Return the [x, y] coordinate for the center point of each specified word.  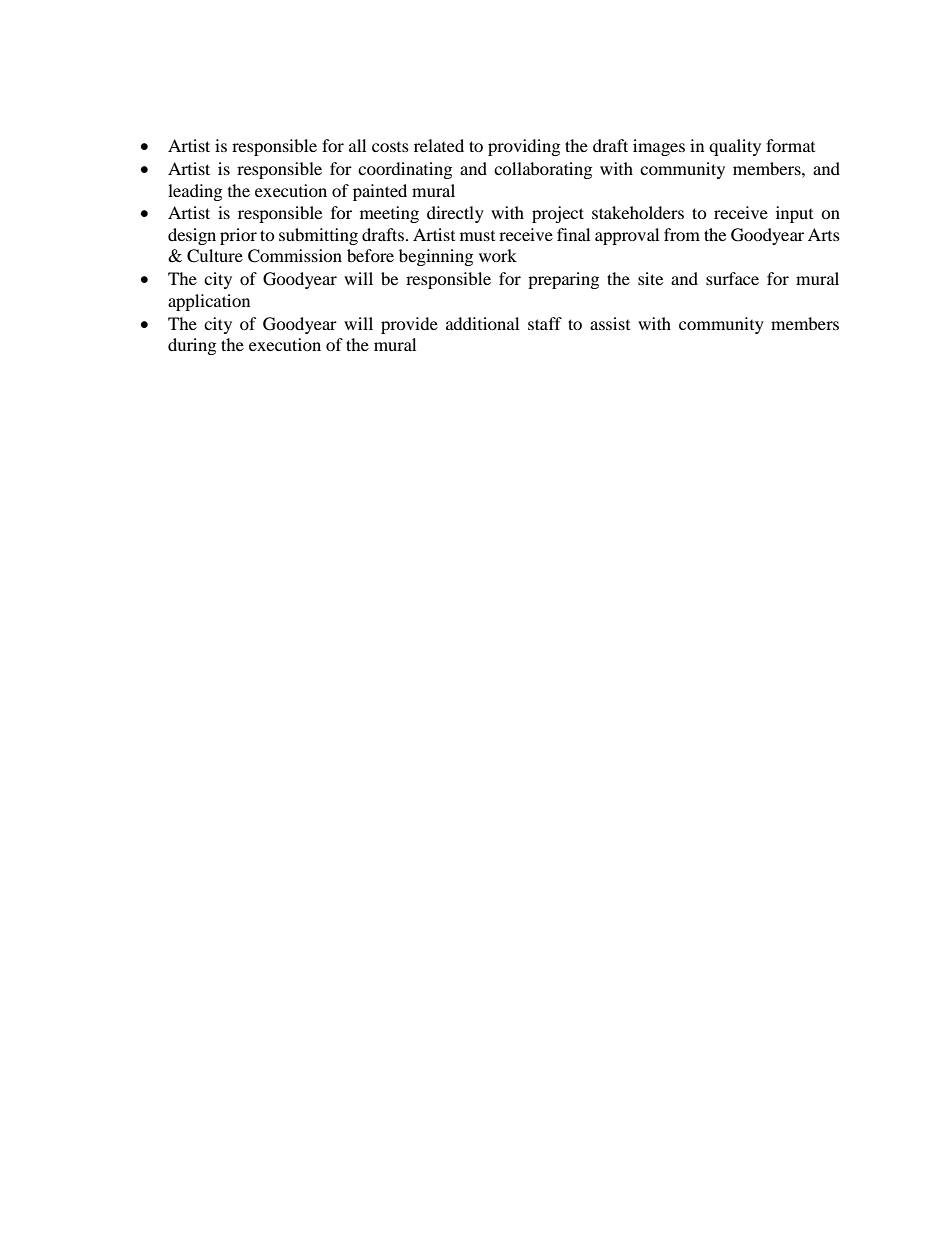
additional [482, 323]
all [357, 145]
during [192, 346]
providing [524, 147]
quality [735, 147]
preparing [563, 280]
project [558, 214]
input [794, 214]
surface [732, 278]
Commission [295, 256]
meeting [389, 214]
